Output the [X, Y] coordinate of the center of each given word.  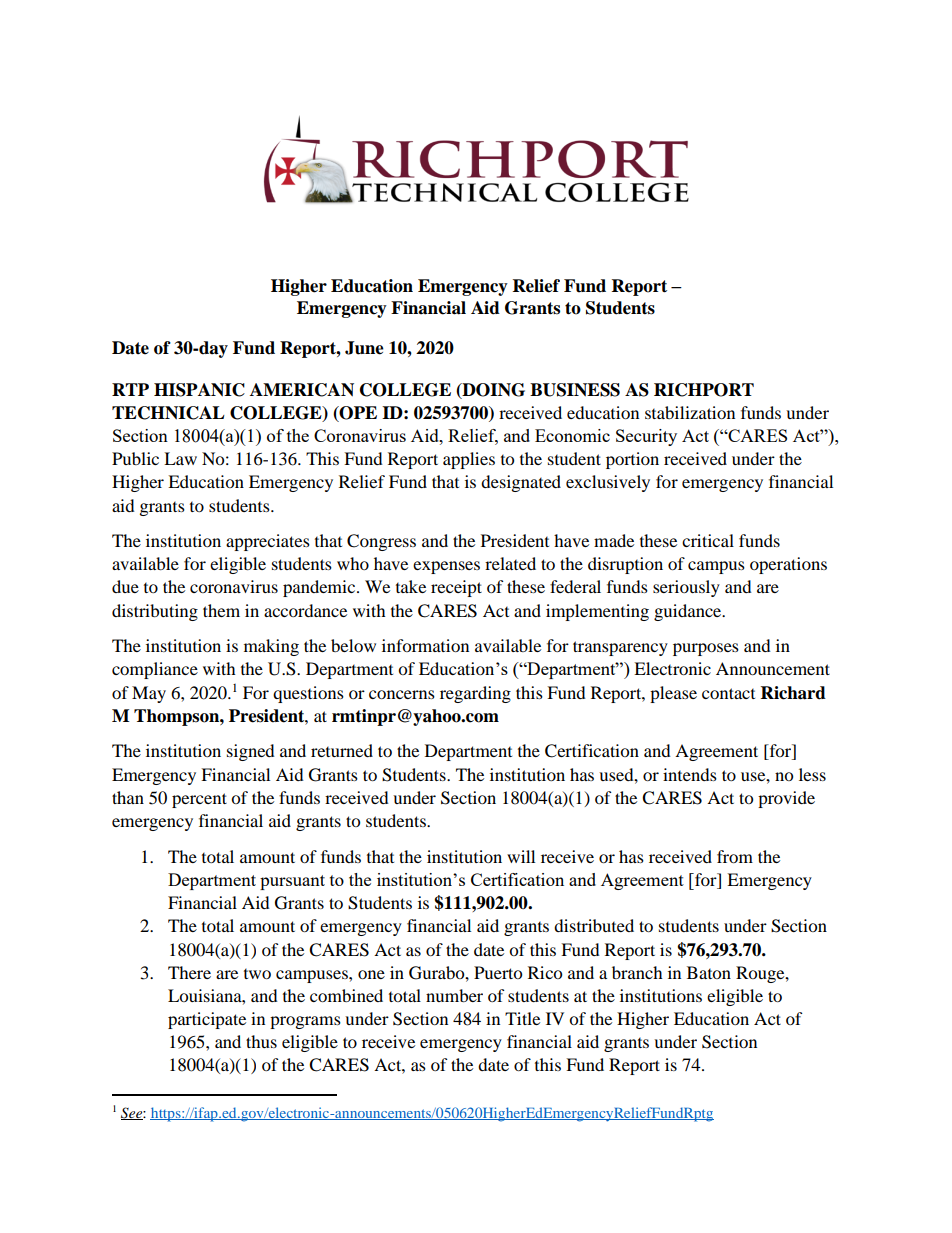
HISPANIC [199, 390]
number [454, 995]
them [221, 610]
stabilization [690, 412]
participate [207, 1020]
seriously [686, 588]
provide [786, 799]
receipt [456, 588]
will [521, 856]
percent [199, 800]
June [364, 348]
